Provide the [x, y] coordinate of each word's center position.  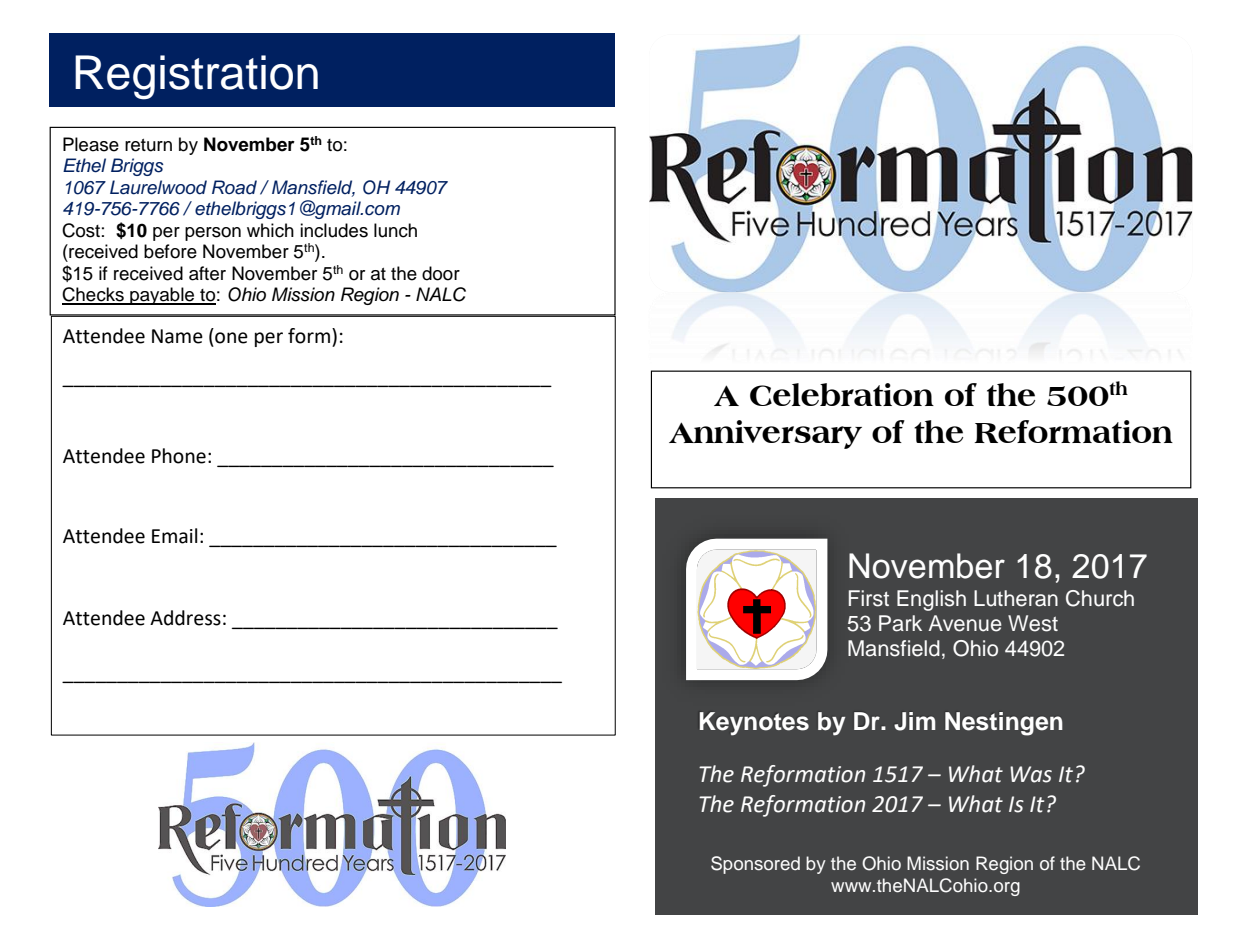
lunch [395, 230]
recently [443, 735]
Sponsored [755, 865]
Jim [915, 721]
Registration [196, 77]
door [441, 273]
